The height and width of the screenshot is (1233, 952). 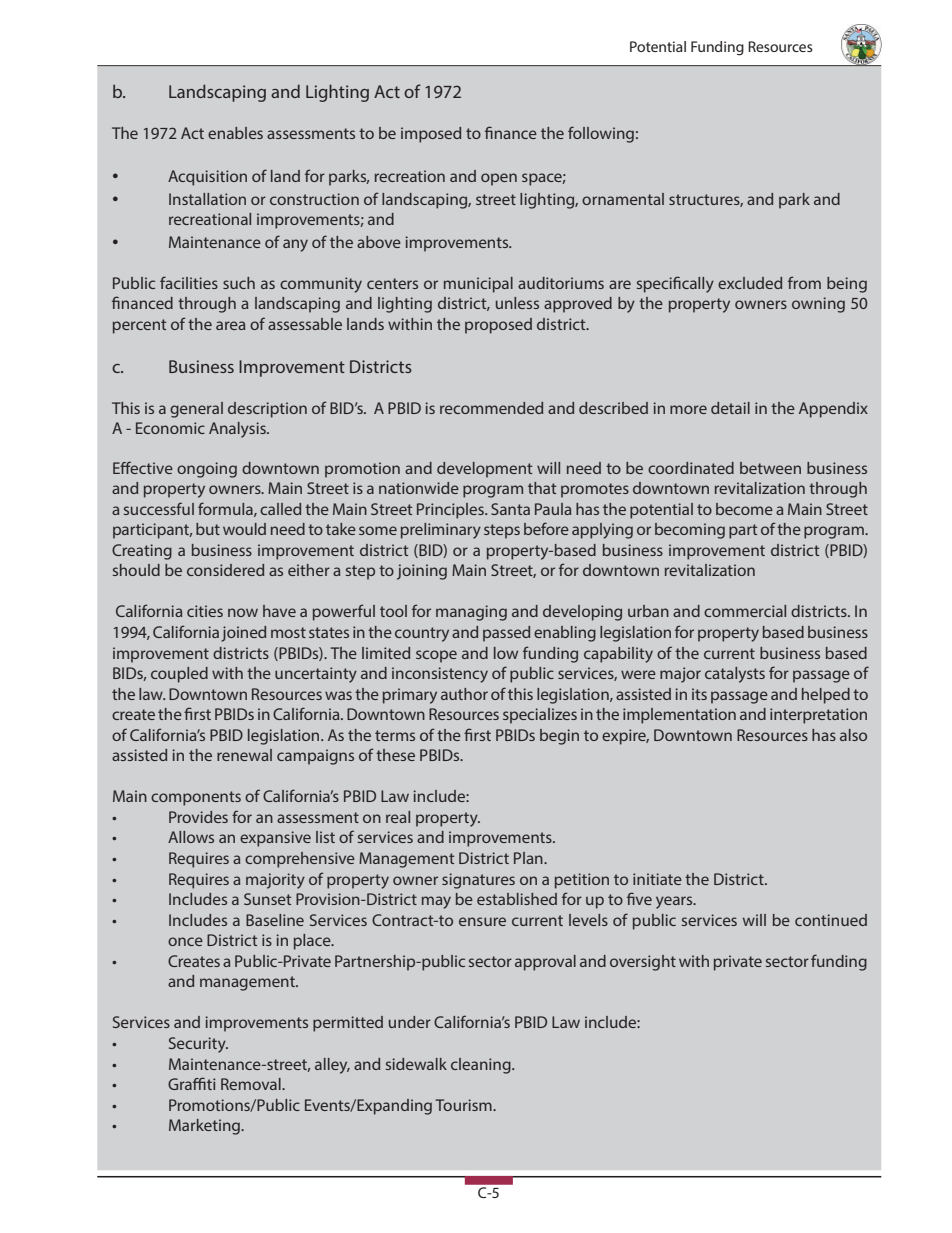 What do you see at coordinates (191, 837) in the screenshot?
I see `Allows` at bounding box center [191, 837].
